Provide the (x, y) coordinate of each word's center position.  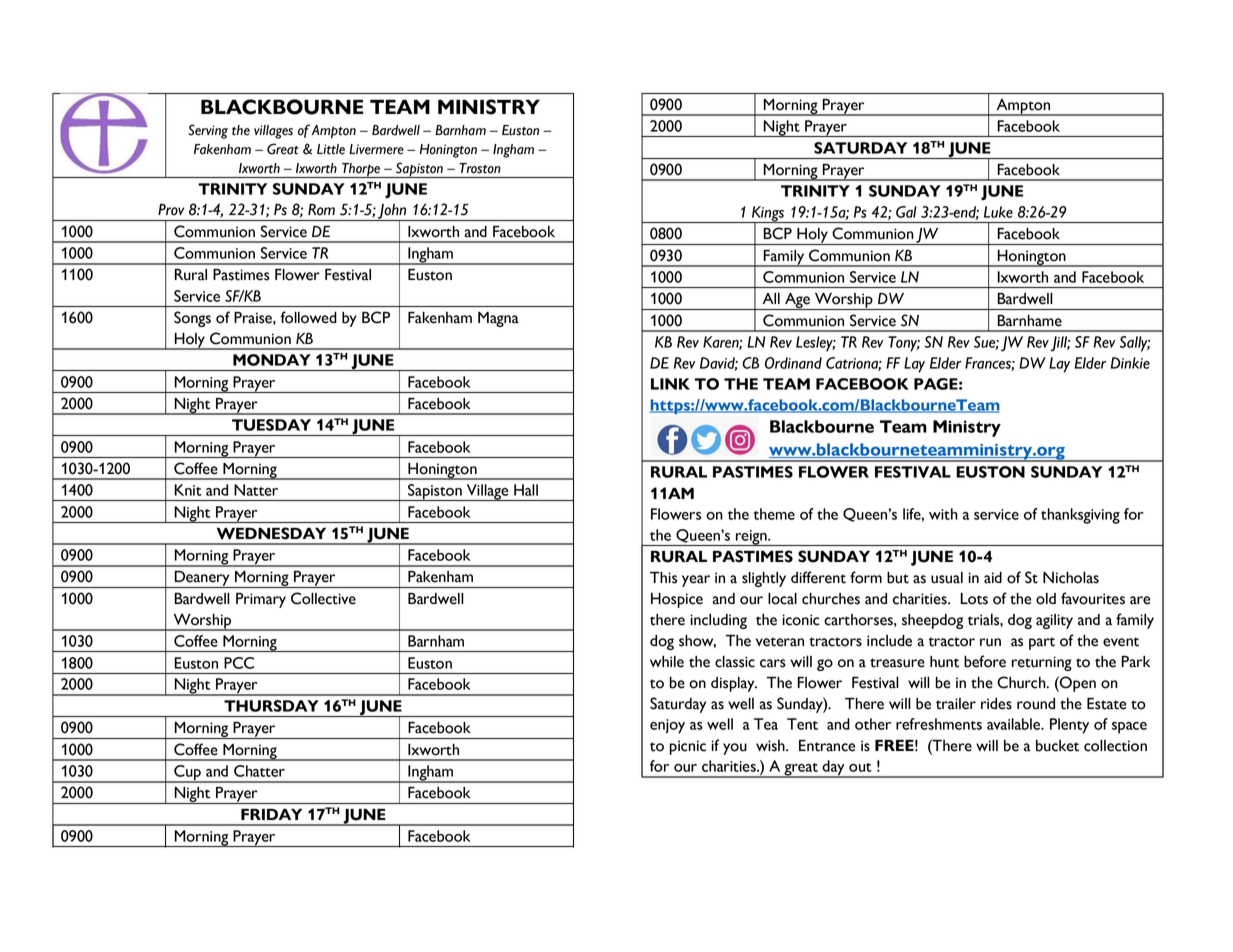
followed (308, 317)
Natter (256, 490)
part (1042, 643)
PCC (239, 663)
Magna (498, 319)
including (718, 621)
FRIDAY (271, 814)
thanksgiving (1080, 516)
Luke (998, 212)
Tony (904, 344)
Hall (526, 490)
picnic (688, 747)
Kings (768, 215)
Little (331, 149)
